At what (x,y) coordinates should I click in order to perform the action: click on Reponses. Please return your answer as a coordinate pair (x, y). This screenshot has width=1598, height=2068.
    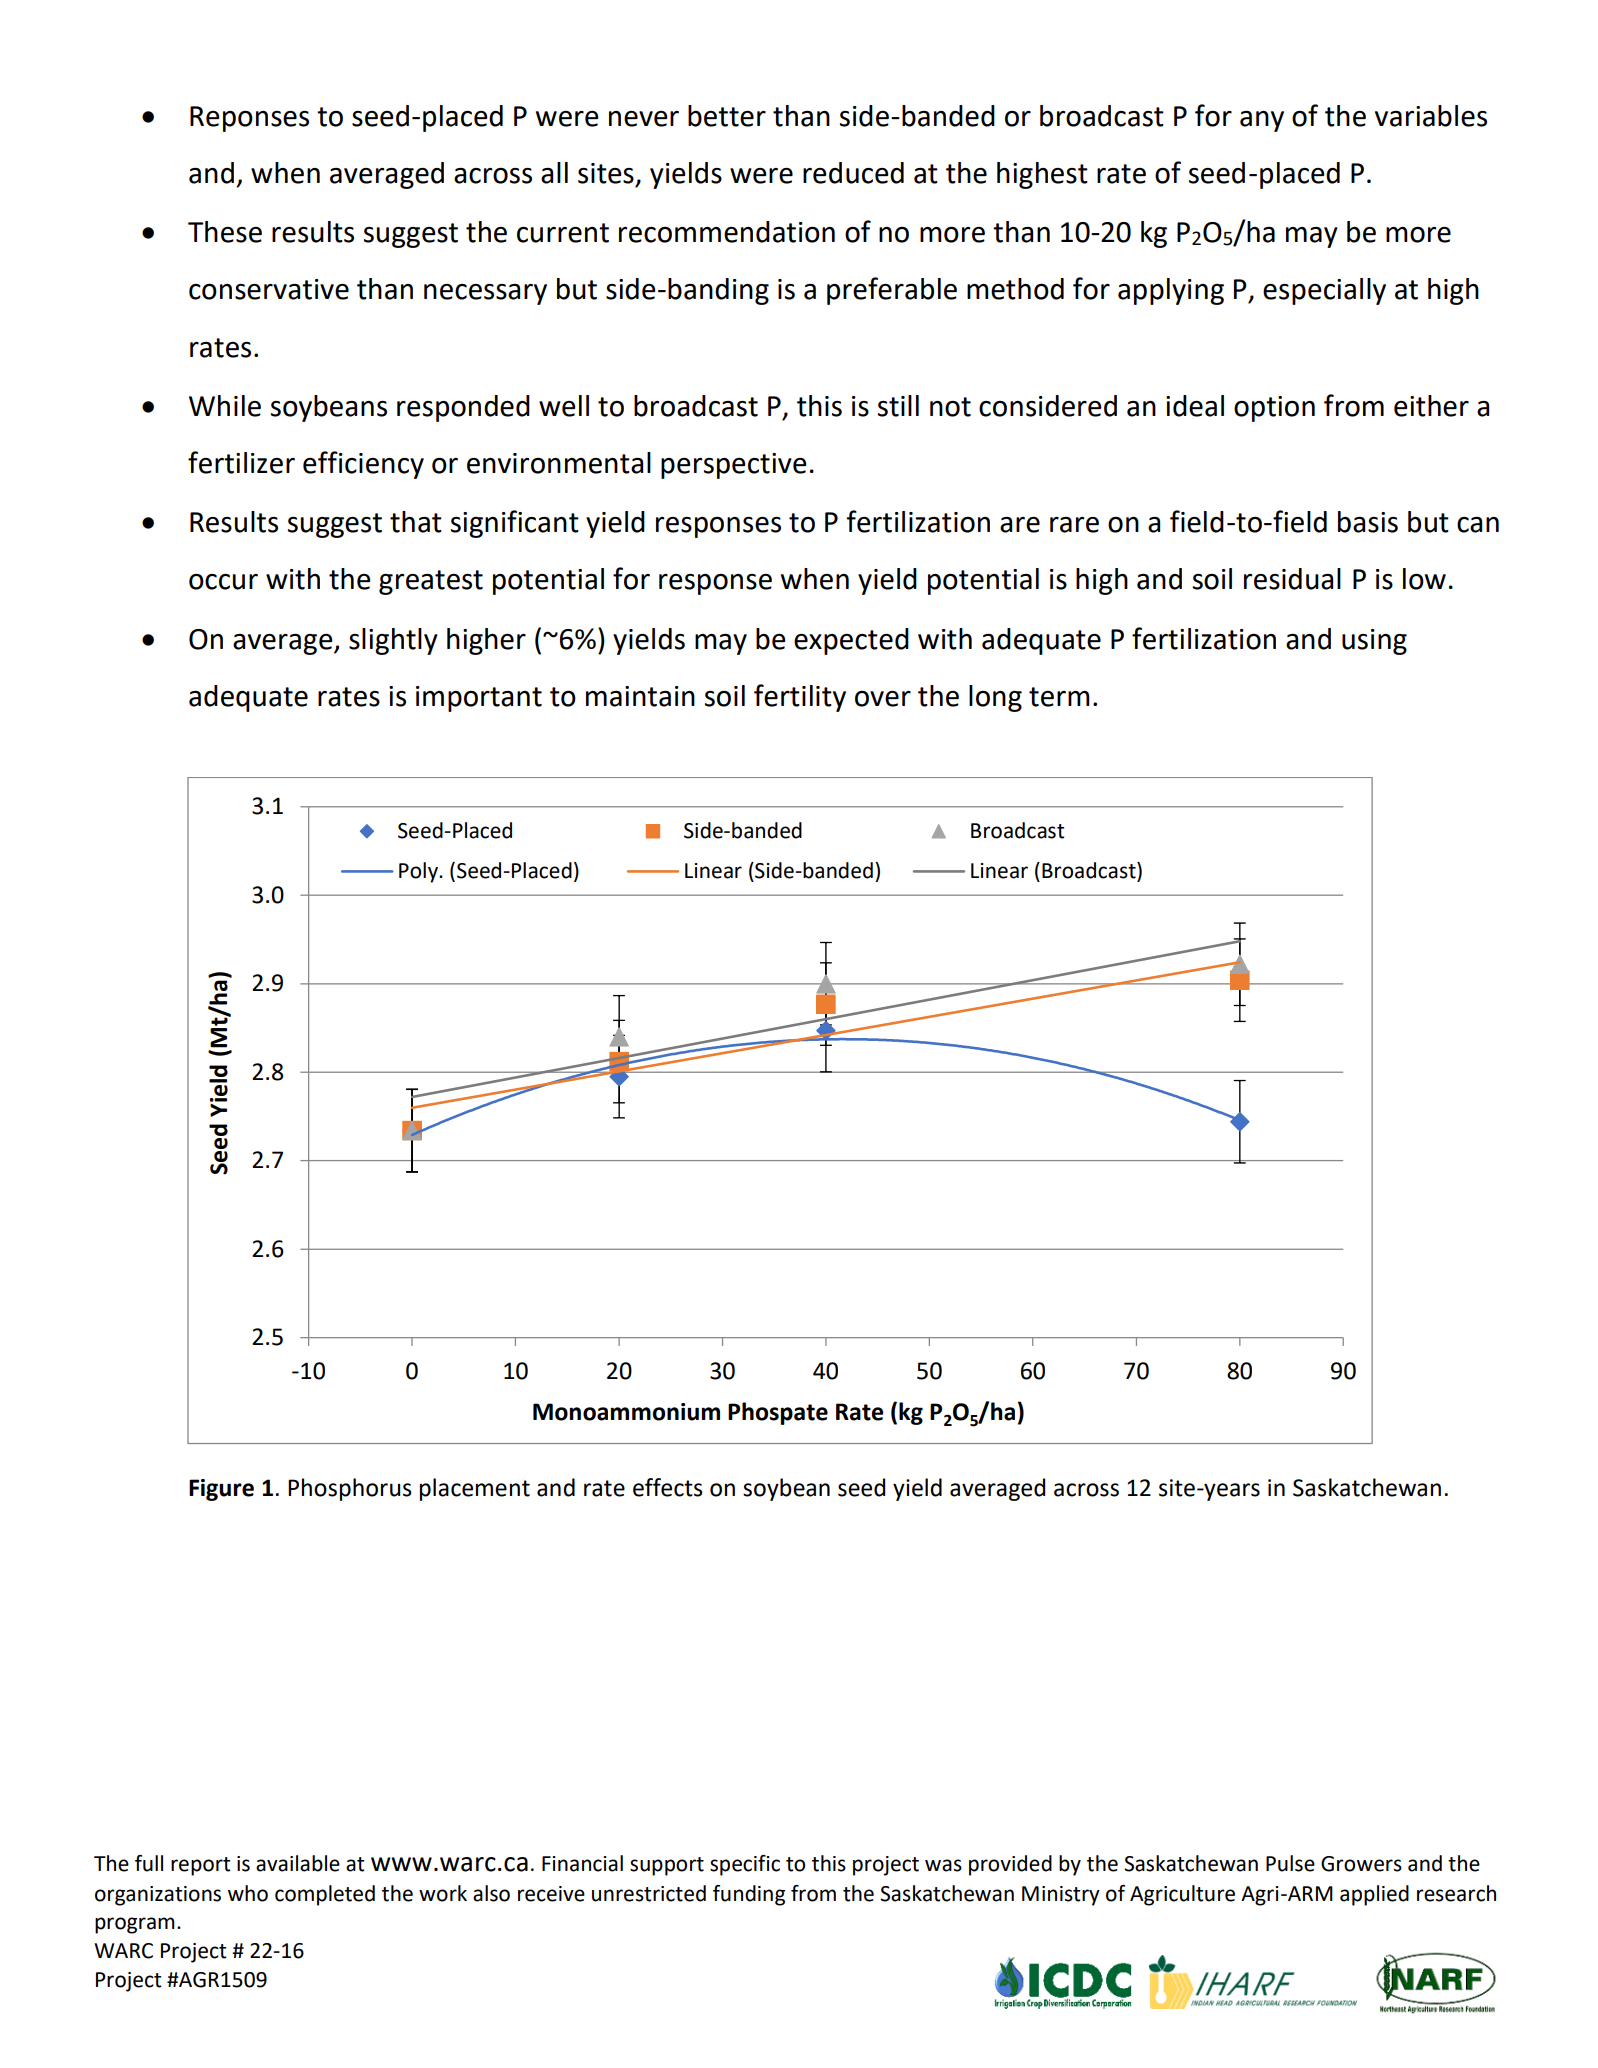
    Looking at the image, I should click on (249, 119).
